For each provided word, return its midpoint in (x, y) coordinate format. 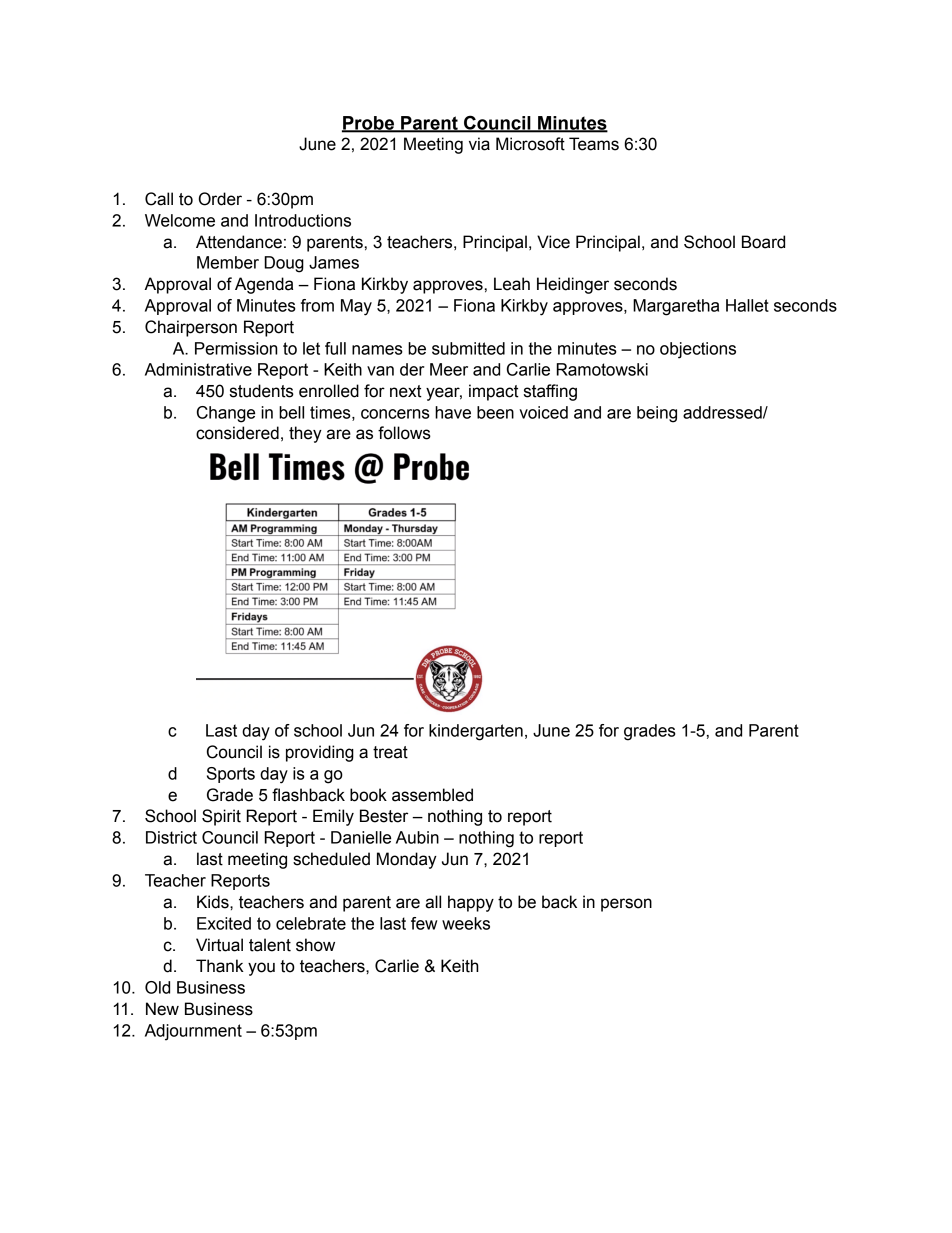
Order (220, 199)
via (479, 144)
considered (237, 433)
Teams (594, 144)
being (657, 414)
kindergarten (476, 732)
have (453, 412)
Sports (231, 775)
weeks (466, 923)
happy (471, 903)
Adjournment (193, 1032)
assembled (432, 795)
